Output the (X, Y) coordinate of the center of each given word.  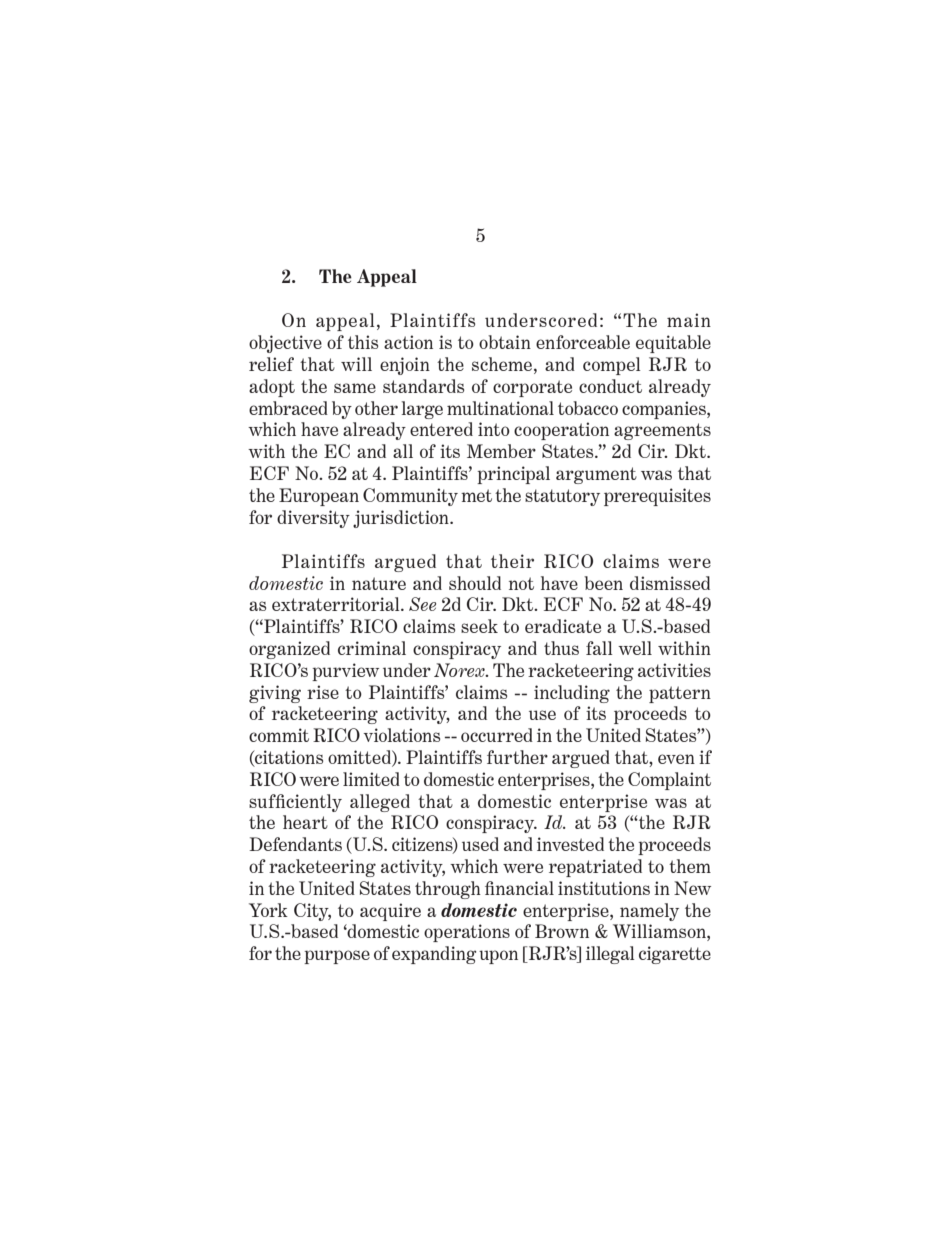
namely (649, 912)
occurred (497, 735)
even (676, 759)
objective (285, 344)
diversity (313, 519)
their (512, 561)
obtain (505, 342)
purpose (337, 957)
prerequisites (657, 497)
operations (467, 933)
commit (279, 735)
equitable (673, 344)
